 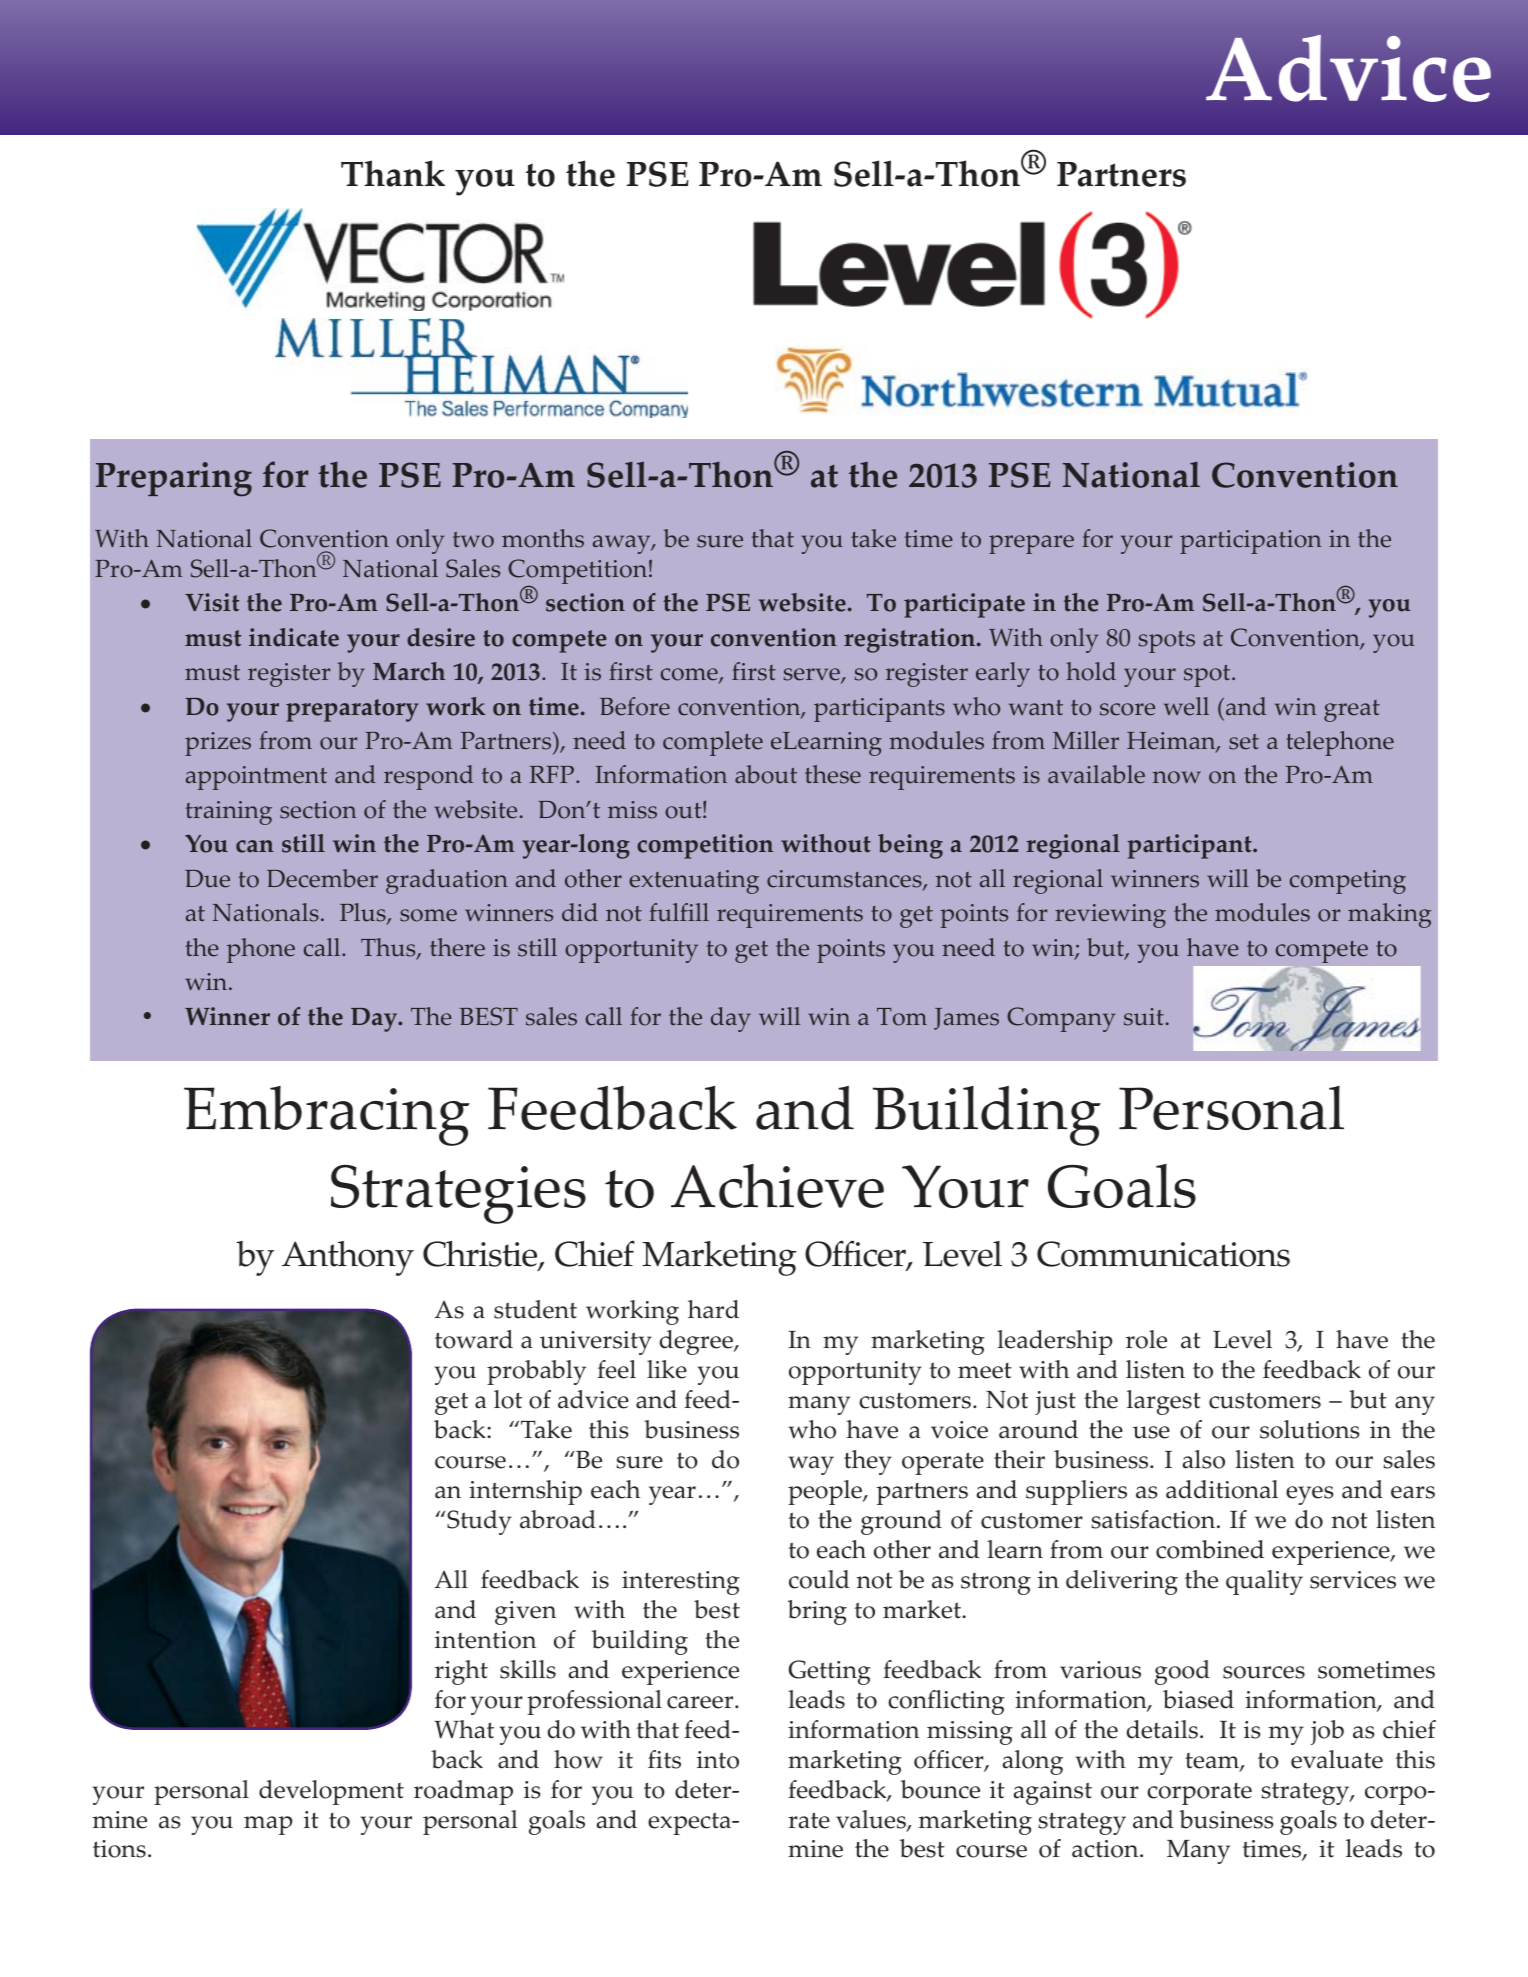 What do you see at coordinates (679, 912) in the image?
I see `fulfill` at bounding box center [679, 912].
